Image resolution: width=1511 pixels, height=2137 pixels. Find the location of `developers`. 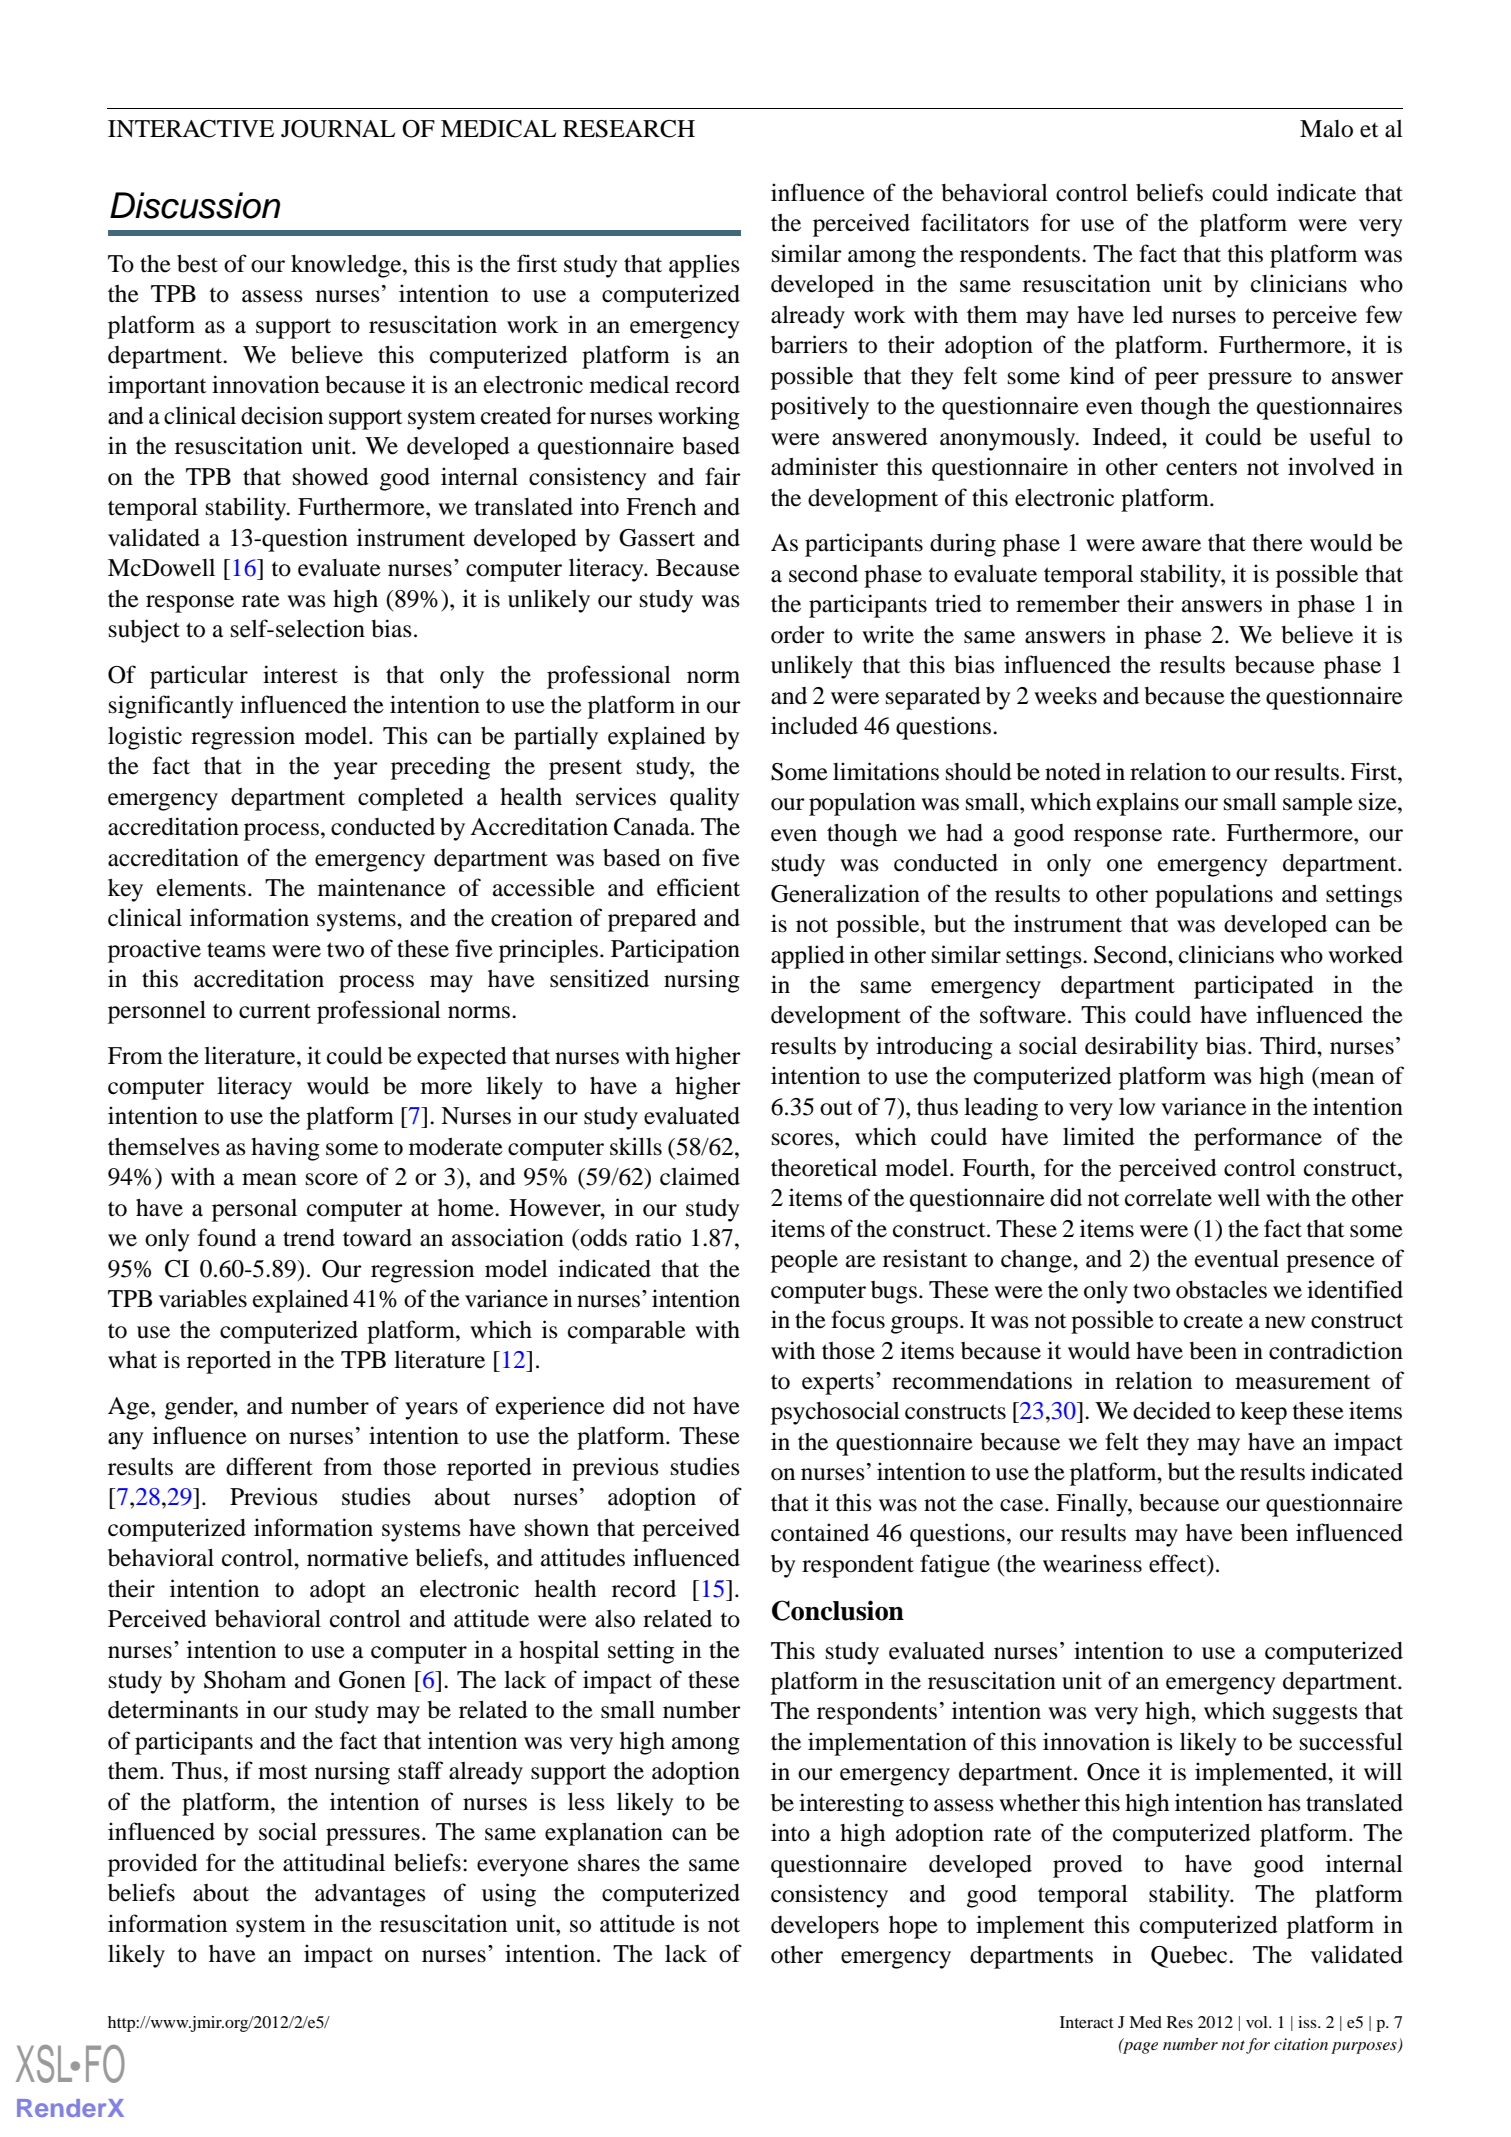

developers is located at coordinates (825, 1927).
